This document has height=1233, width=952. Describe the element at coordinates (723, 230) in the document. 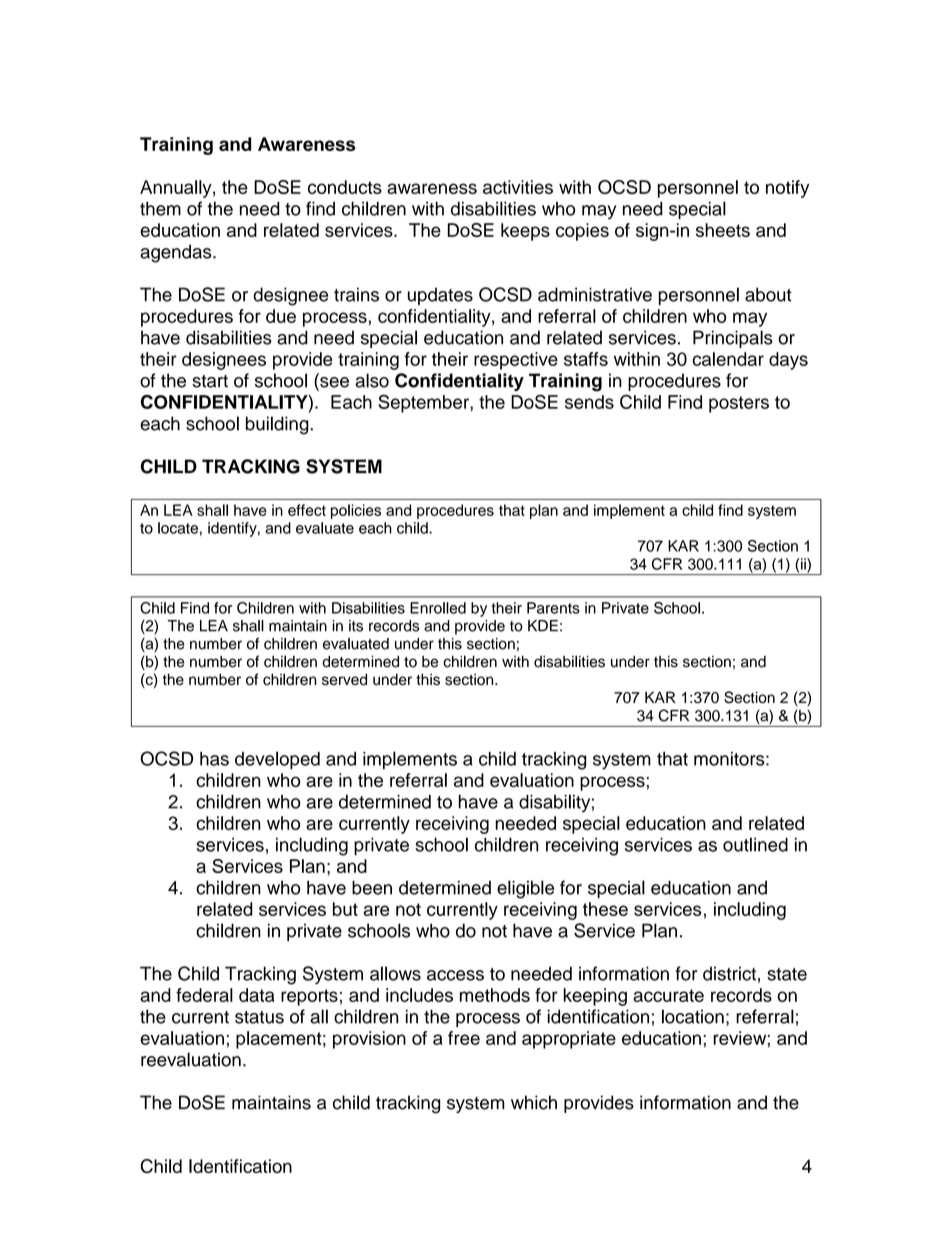

I see `sheets` at that location.
